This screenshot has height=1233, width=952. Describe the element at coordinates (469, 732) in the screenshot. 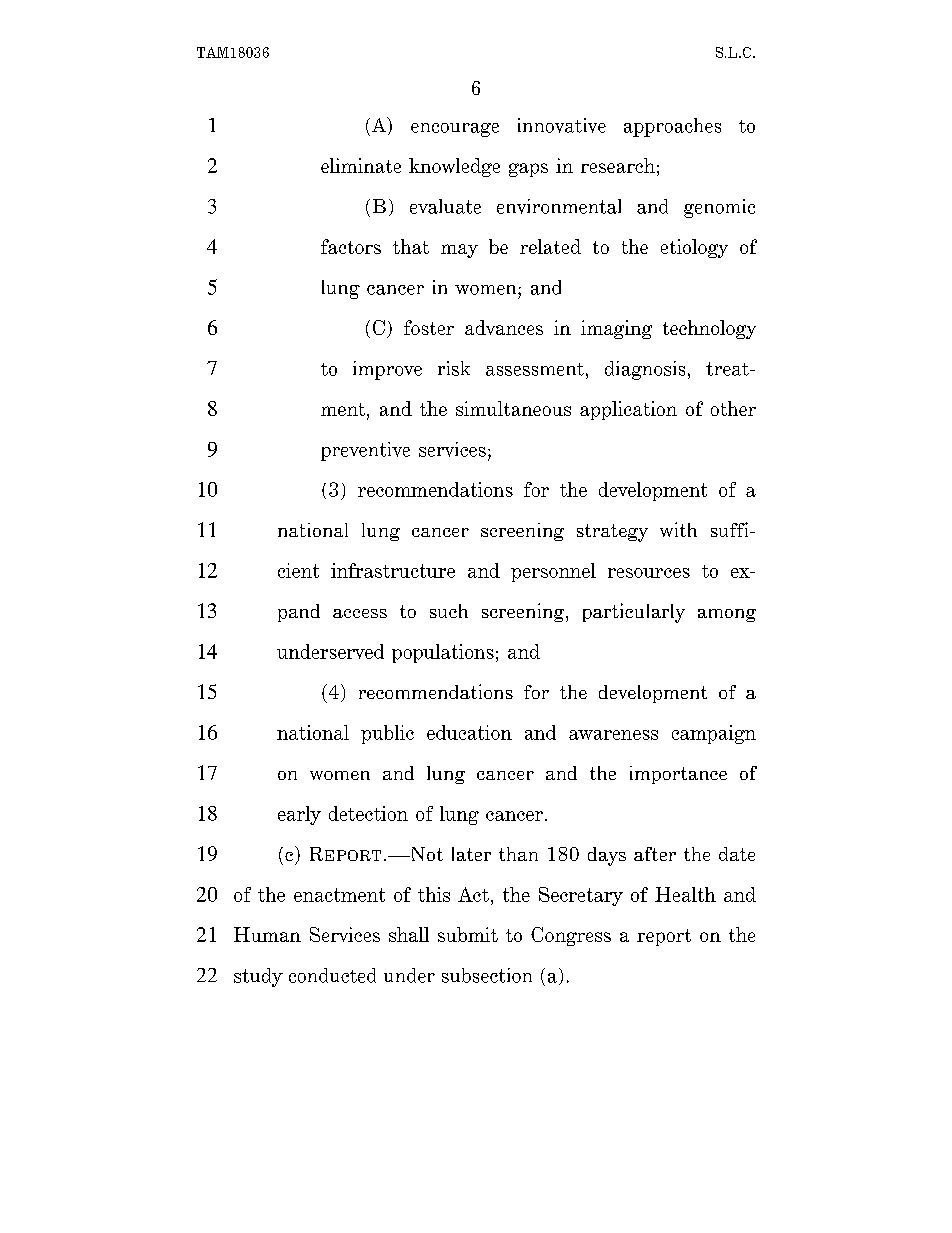

I see `education` at that location.
